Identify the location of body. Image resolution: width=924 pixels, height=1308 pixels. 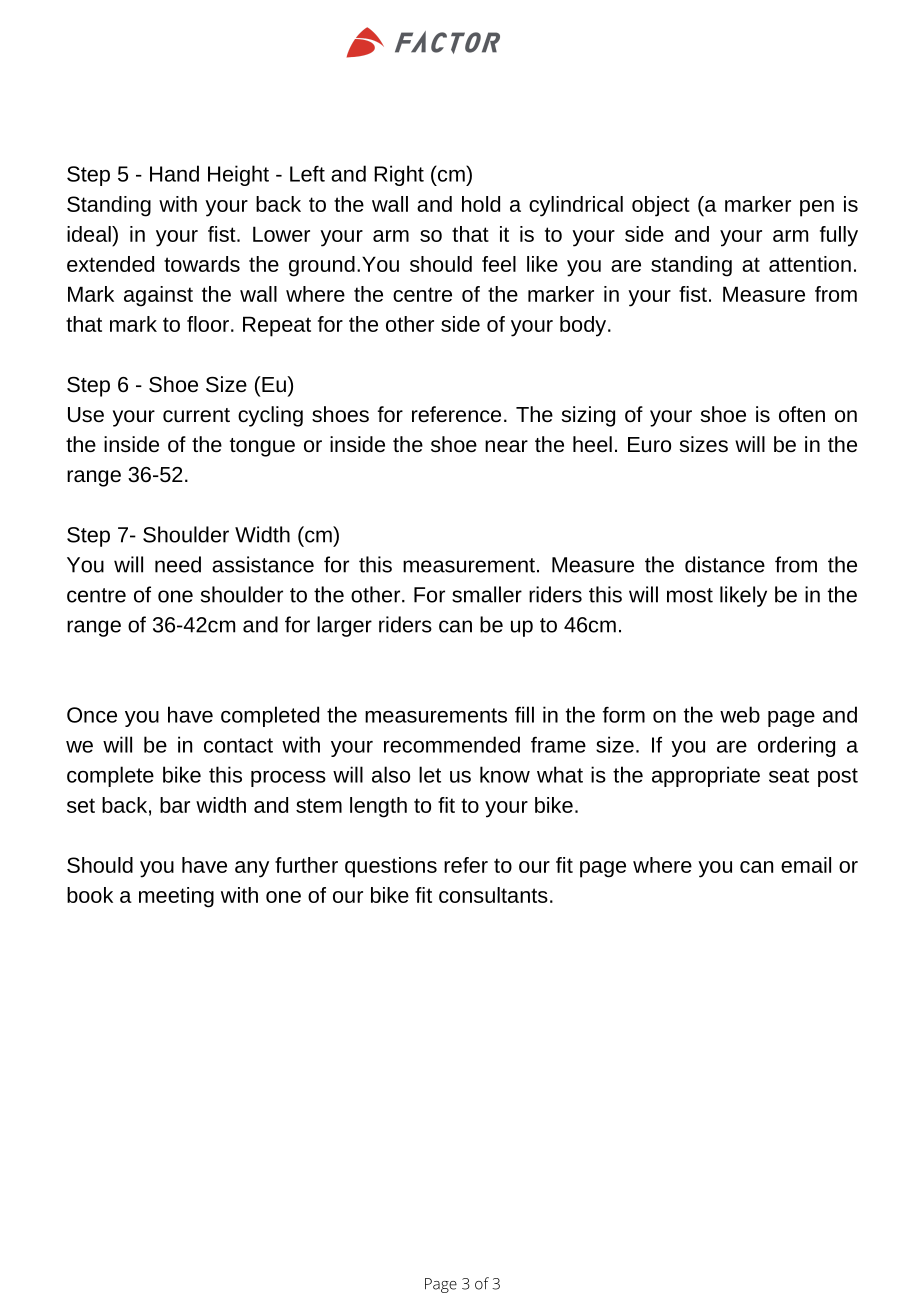
(584, 326).
